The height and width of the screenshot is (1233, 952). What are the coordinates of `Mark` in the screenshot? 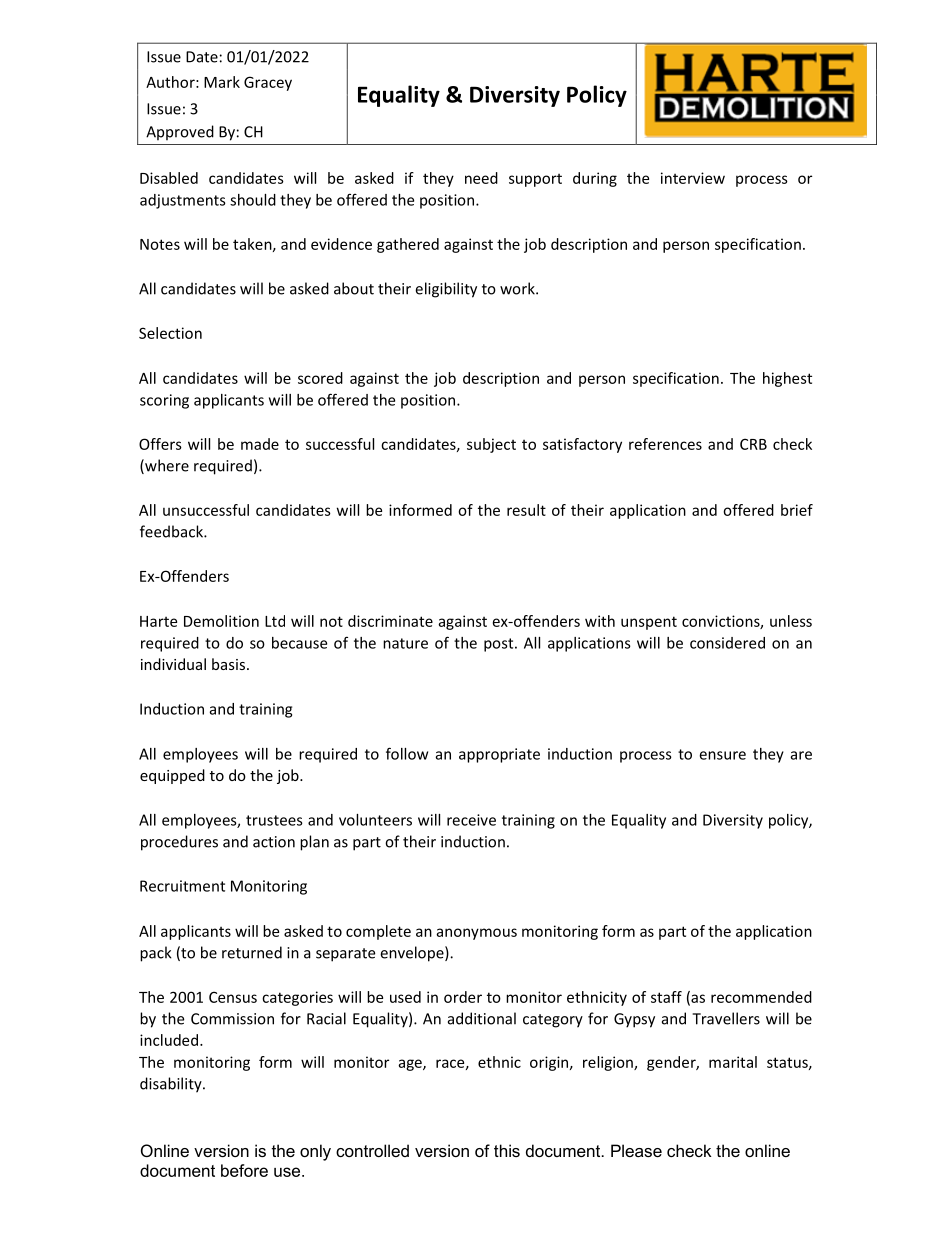 It's located at (222, 82).
